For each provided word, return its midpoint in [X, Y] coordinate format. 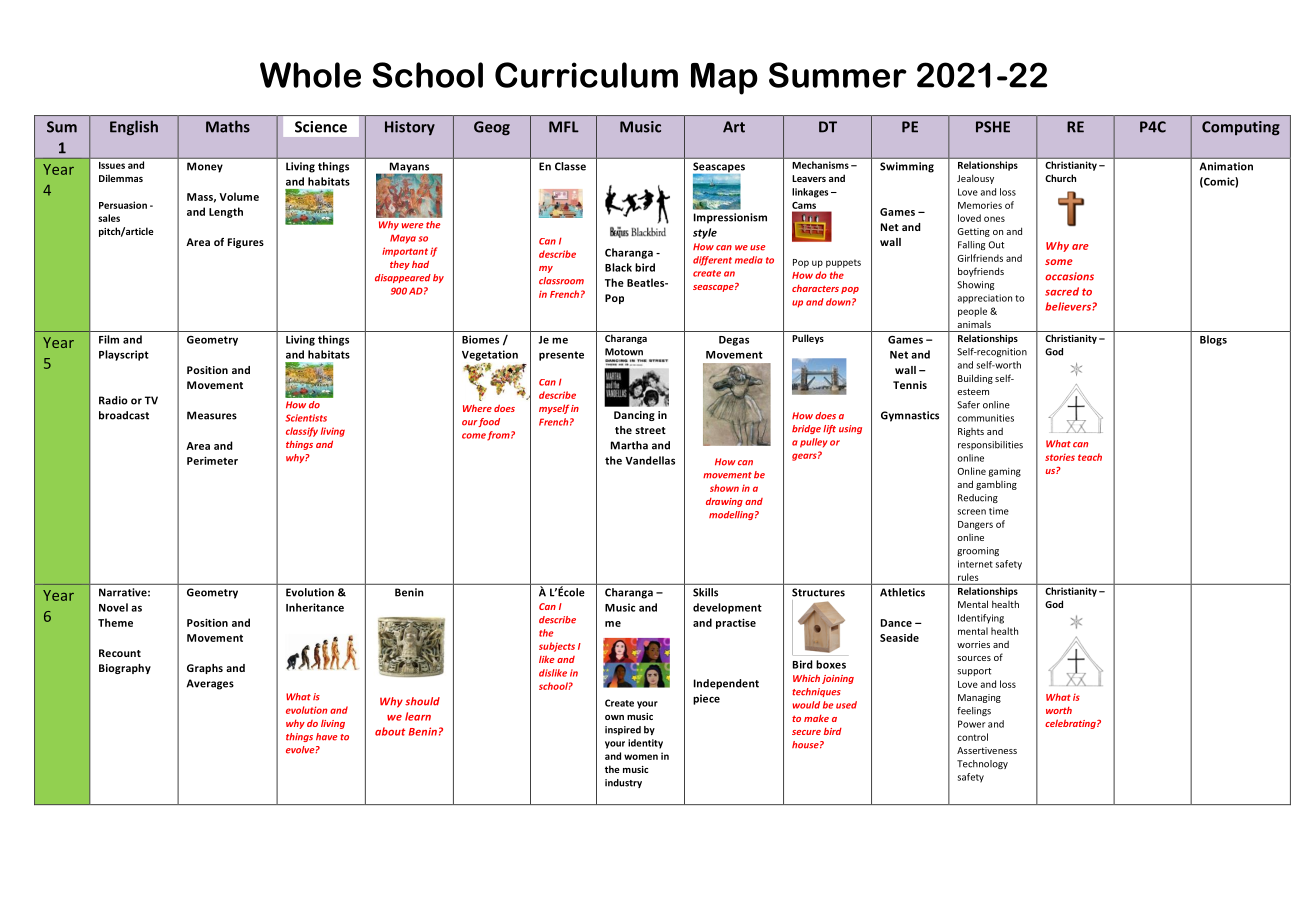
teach [1090, 457]
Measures [212, 415]
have [327, 737]
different [712, 261]
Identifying [981, 619]
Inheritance [315, 607]
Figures [246, 243]
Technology [982, 764]
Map [724, 79]
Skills [705, 592]
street [650, 430]
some [1059, 262]
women [641, 757]
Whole [310, 75]
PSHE [993, 127]
